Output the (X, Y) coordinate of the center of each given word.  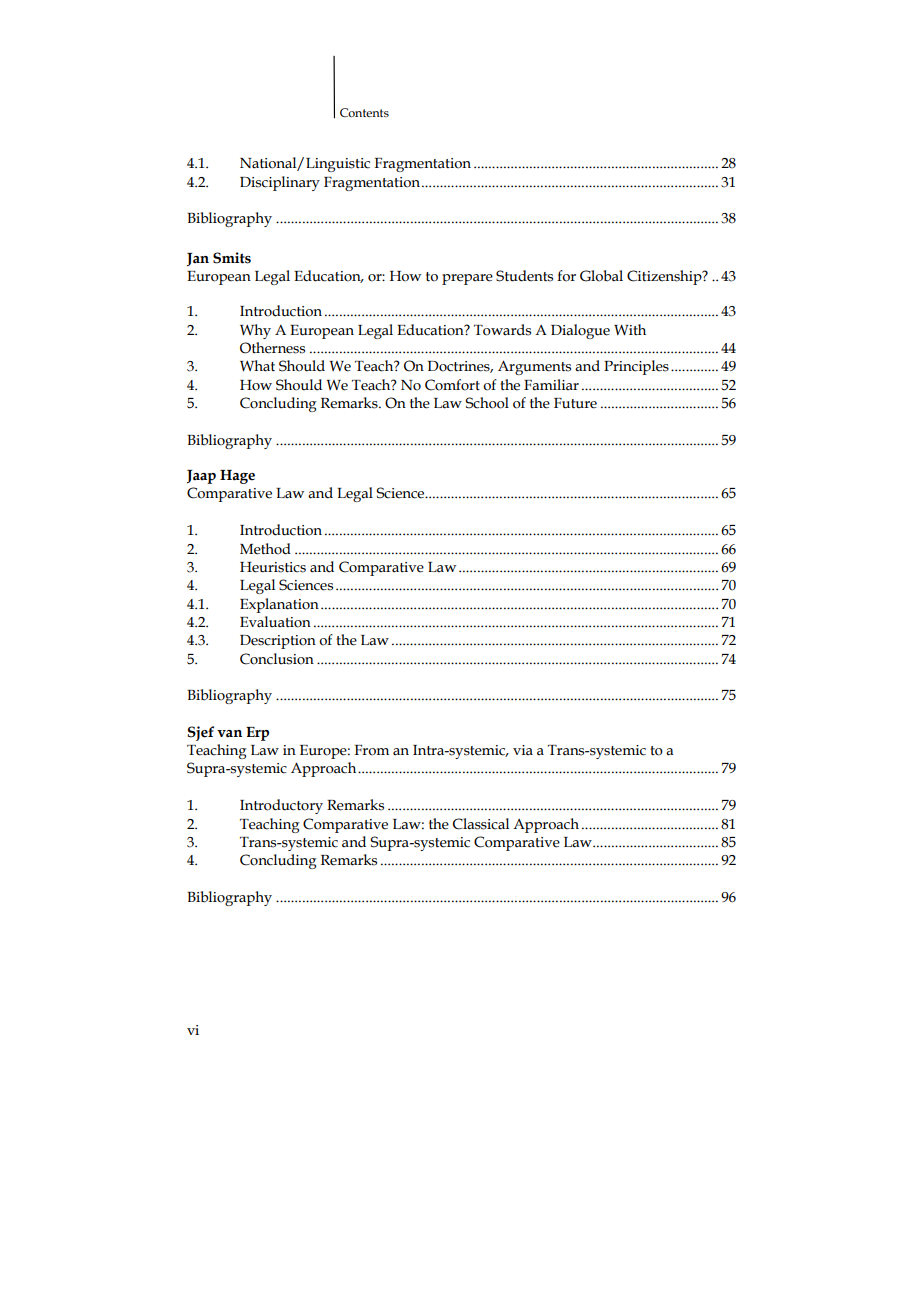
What (257, 366)
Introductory (281, 806)
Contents (364, 112)
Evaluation (275, 622)
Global (601, 276)
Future (575, 403)
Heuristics (273, 567)
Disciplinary (280, 183)
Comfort (452, 385)
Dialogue (580, 331)
